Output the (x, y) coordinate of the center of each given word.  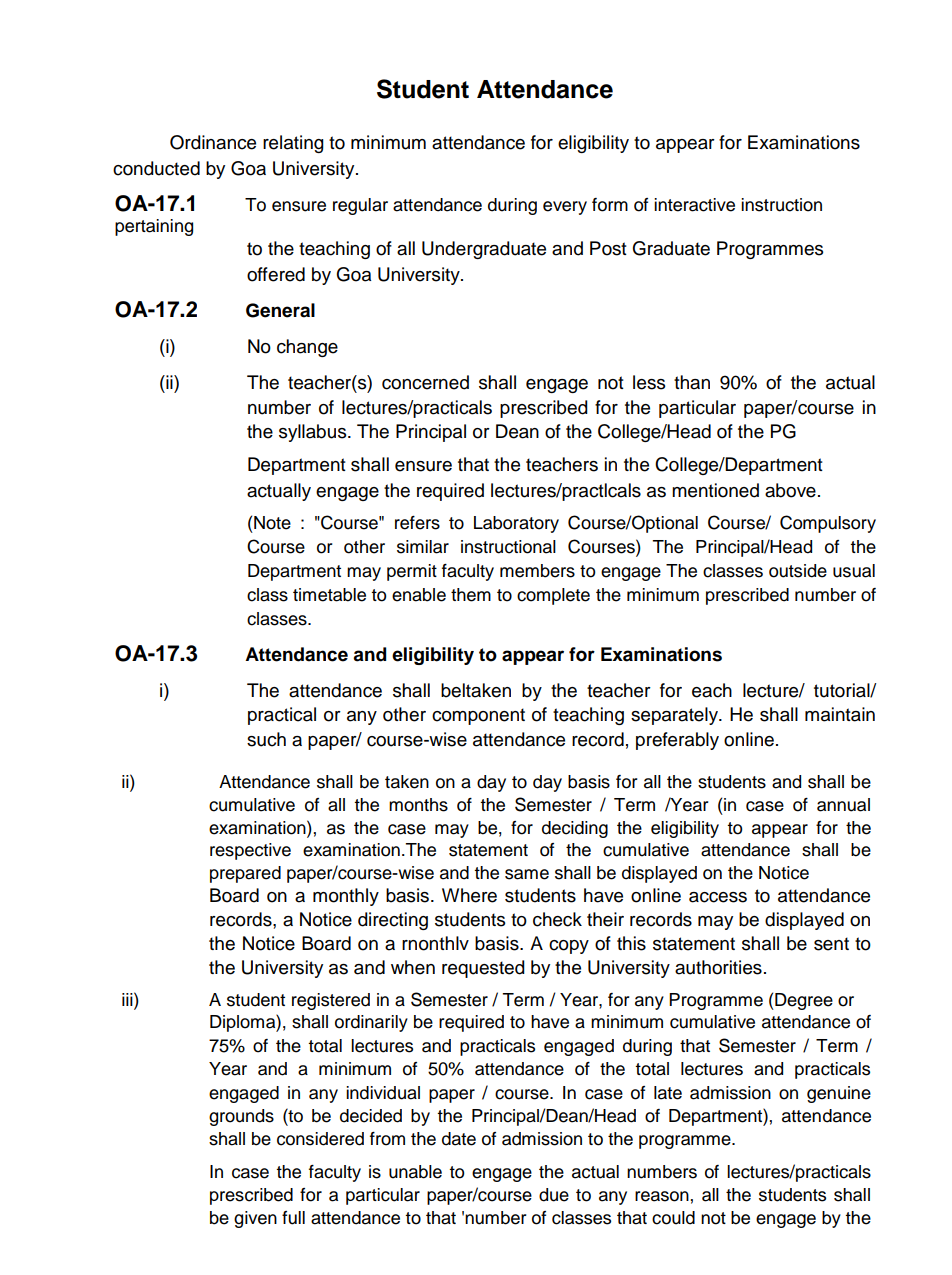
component (478, 716)
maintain (840, 714)
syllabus (314, 433)
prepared (245, 874)
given (255, 1219)
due (554, 1195)
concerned (425, 382)
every (565, 208)
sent (831, 944)
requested (483, 969)
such (266, 739)
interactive (694, 205)
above (790, 490)
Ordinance (213, 142)
